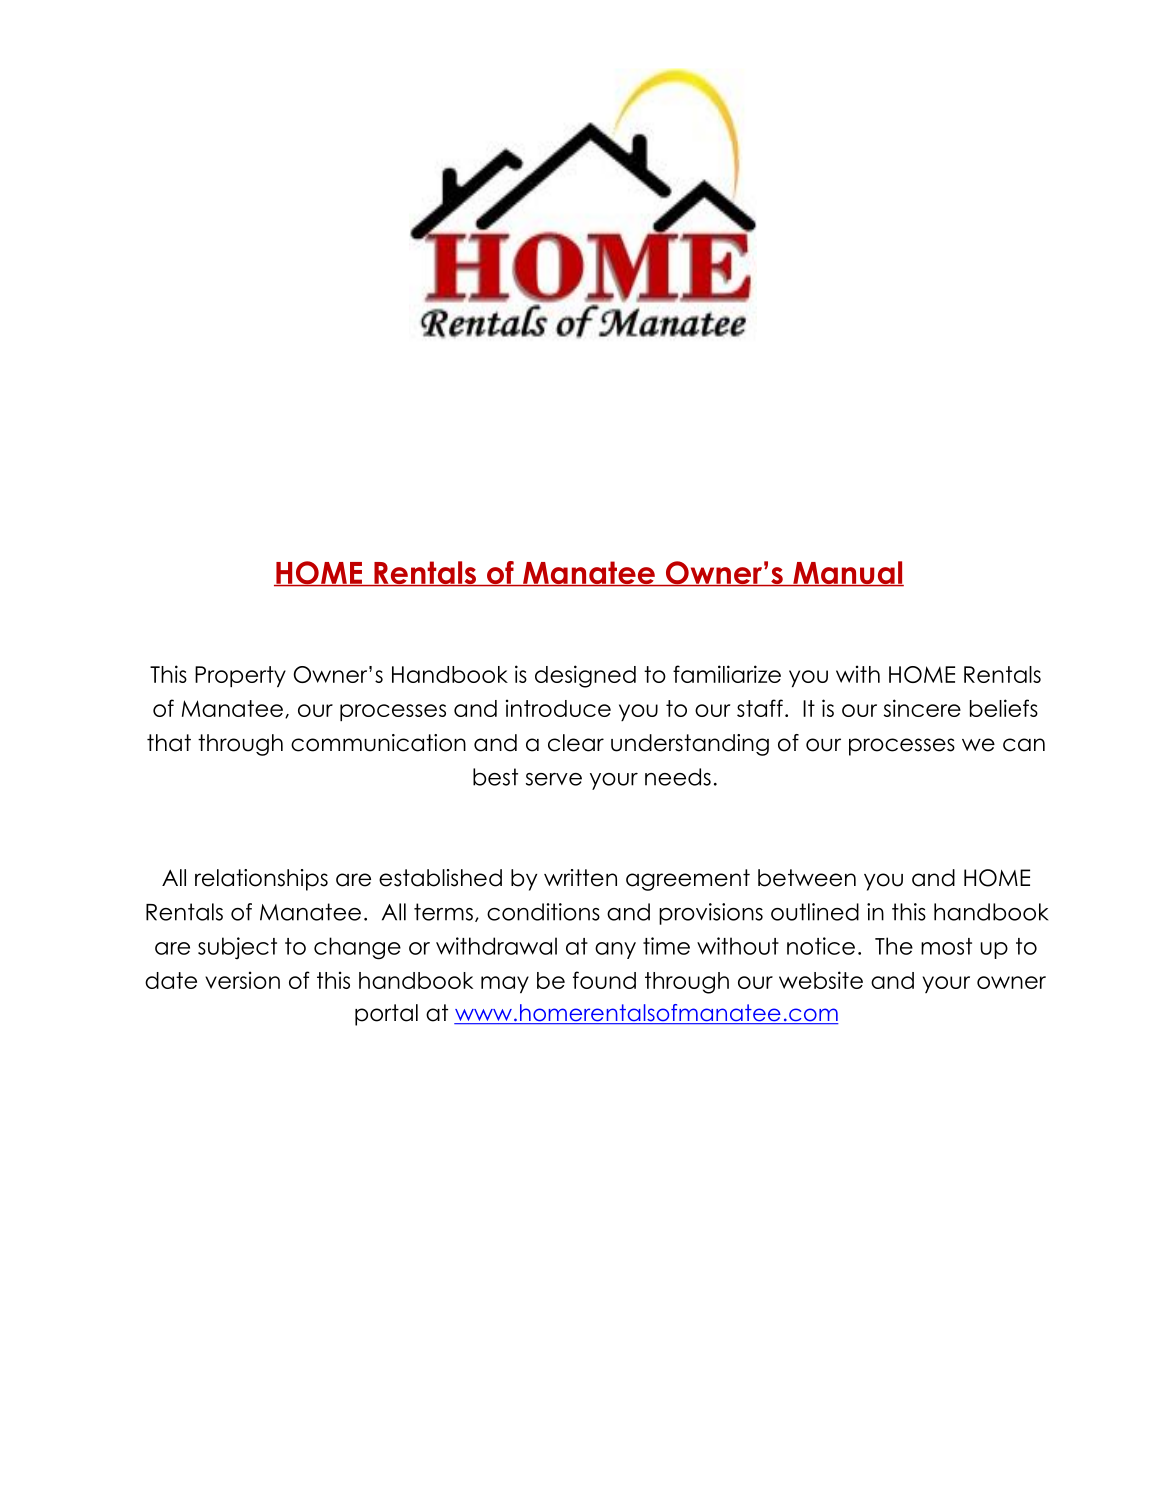 This screenshot has height=1506, width=1164. Describe the element at coordinates (847, 574) in the screenshot. I see `Manual` at that location.
